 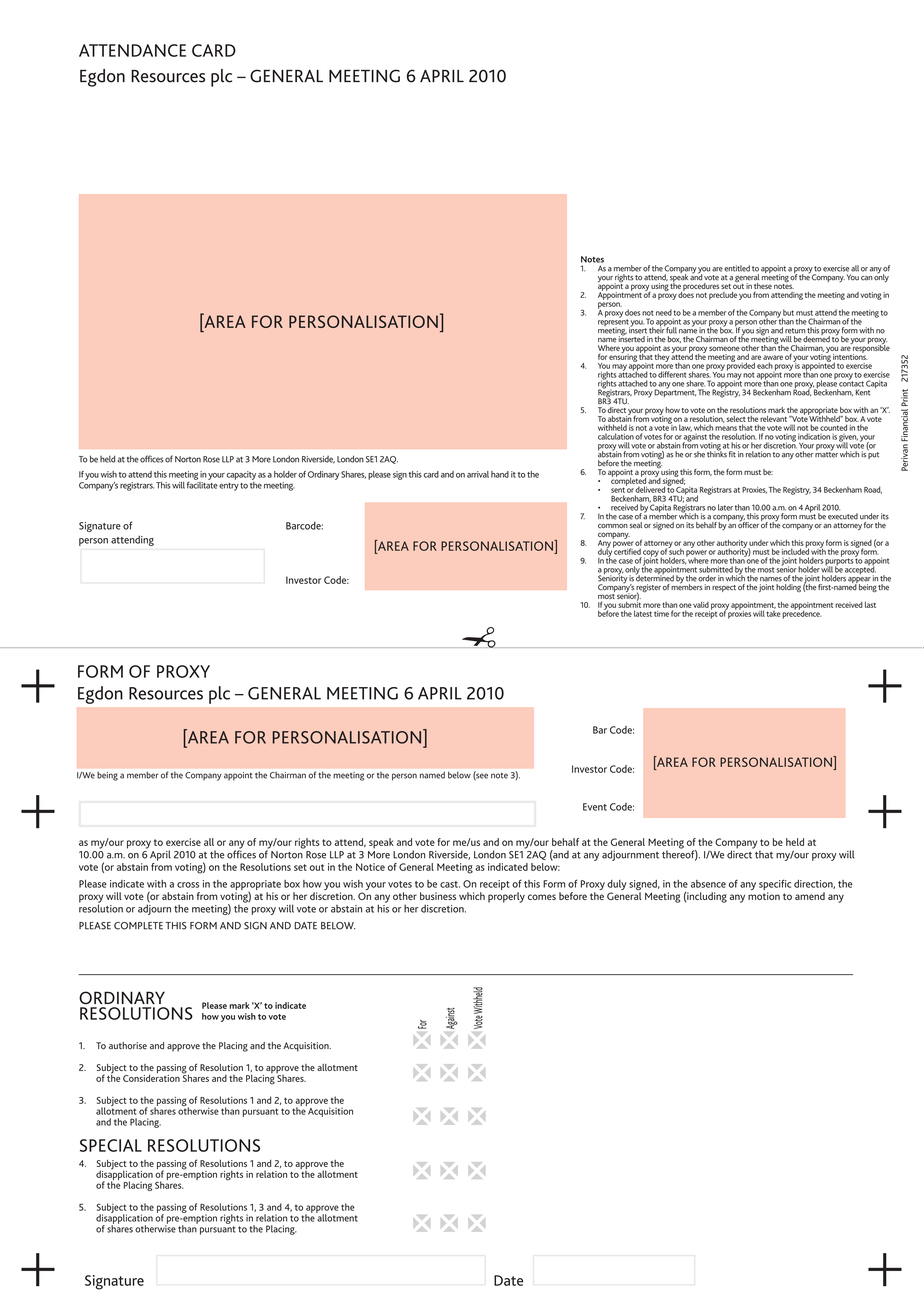 I want to click on capacity, so click(x=241, y=475).
